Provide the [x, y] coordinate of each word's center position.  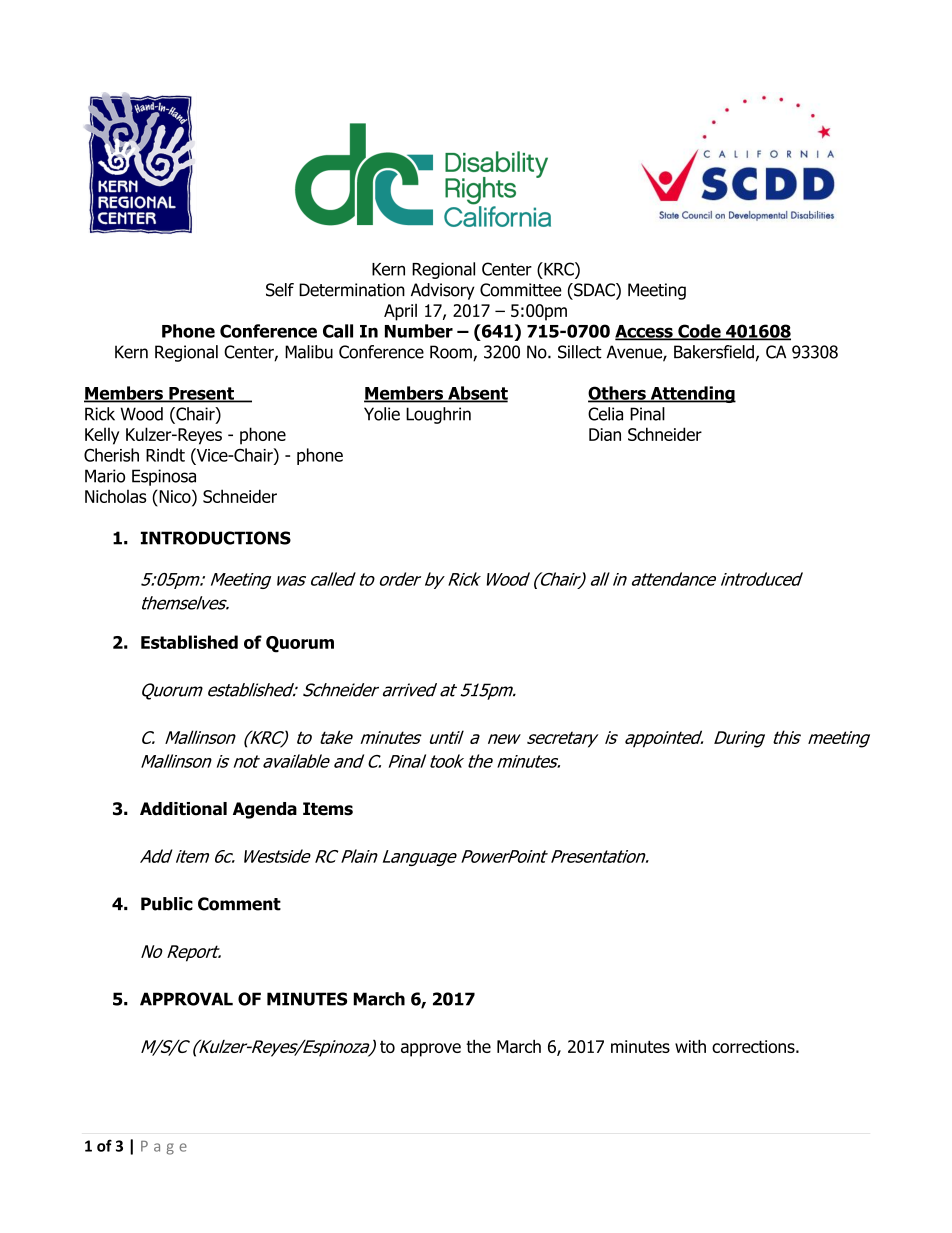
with [690, 1046]
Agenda [265, 810]
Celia [605, 414]
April [400, 312]
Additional [183, 809]
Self [280, 290]
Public [167, 904]
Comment [239, 904]
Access [645, 332]
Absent [477, 394]
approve [431, 1050]
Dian [605, 434]
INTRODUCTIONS [216, 538]
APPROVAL [186, 999]
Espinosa [164, 477]
